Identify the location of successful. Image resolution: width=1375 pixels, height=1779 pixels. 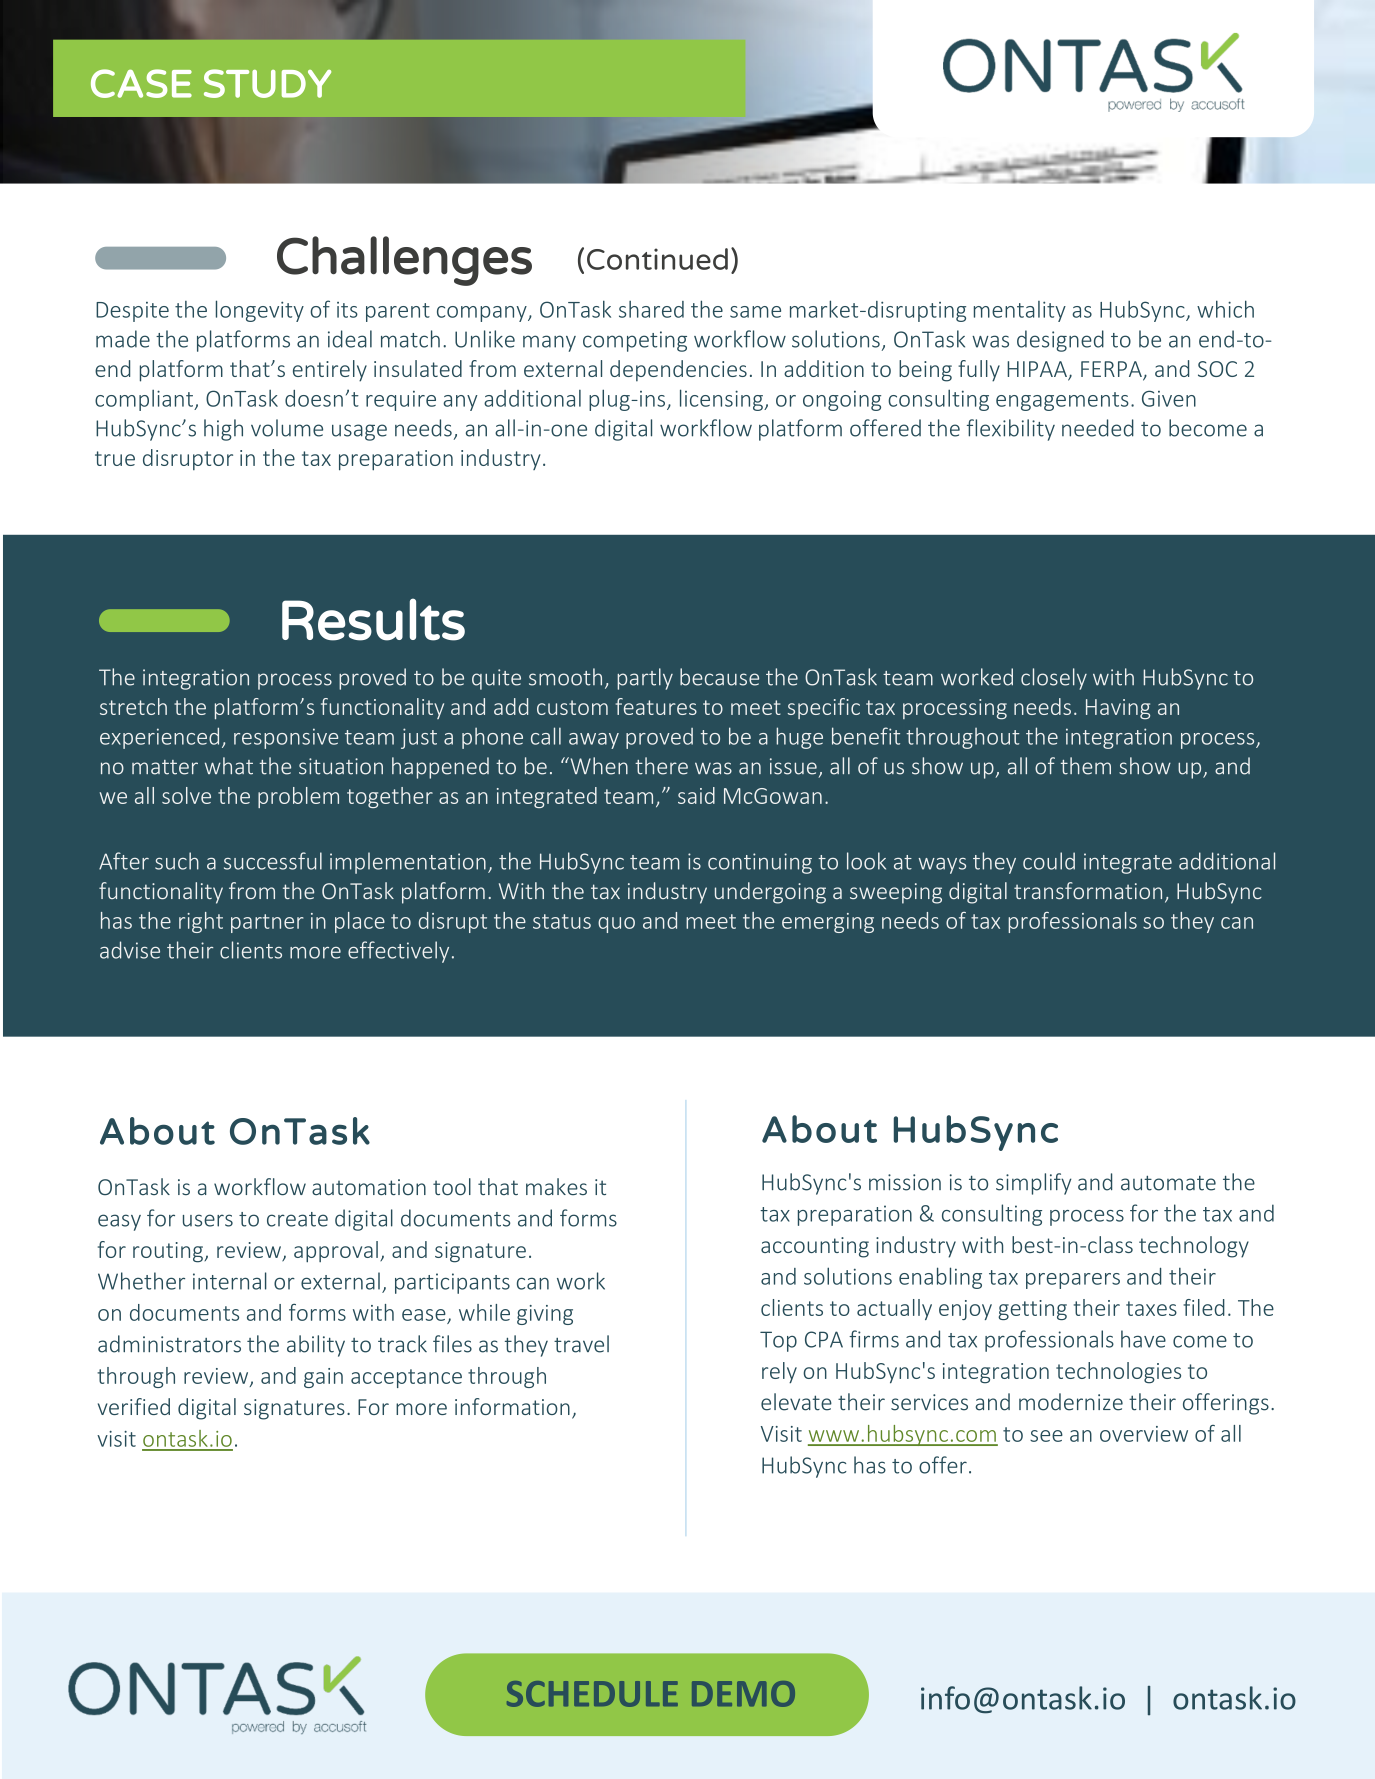
(273, 861).
